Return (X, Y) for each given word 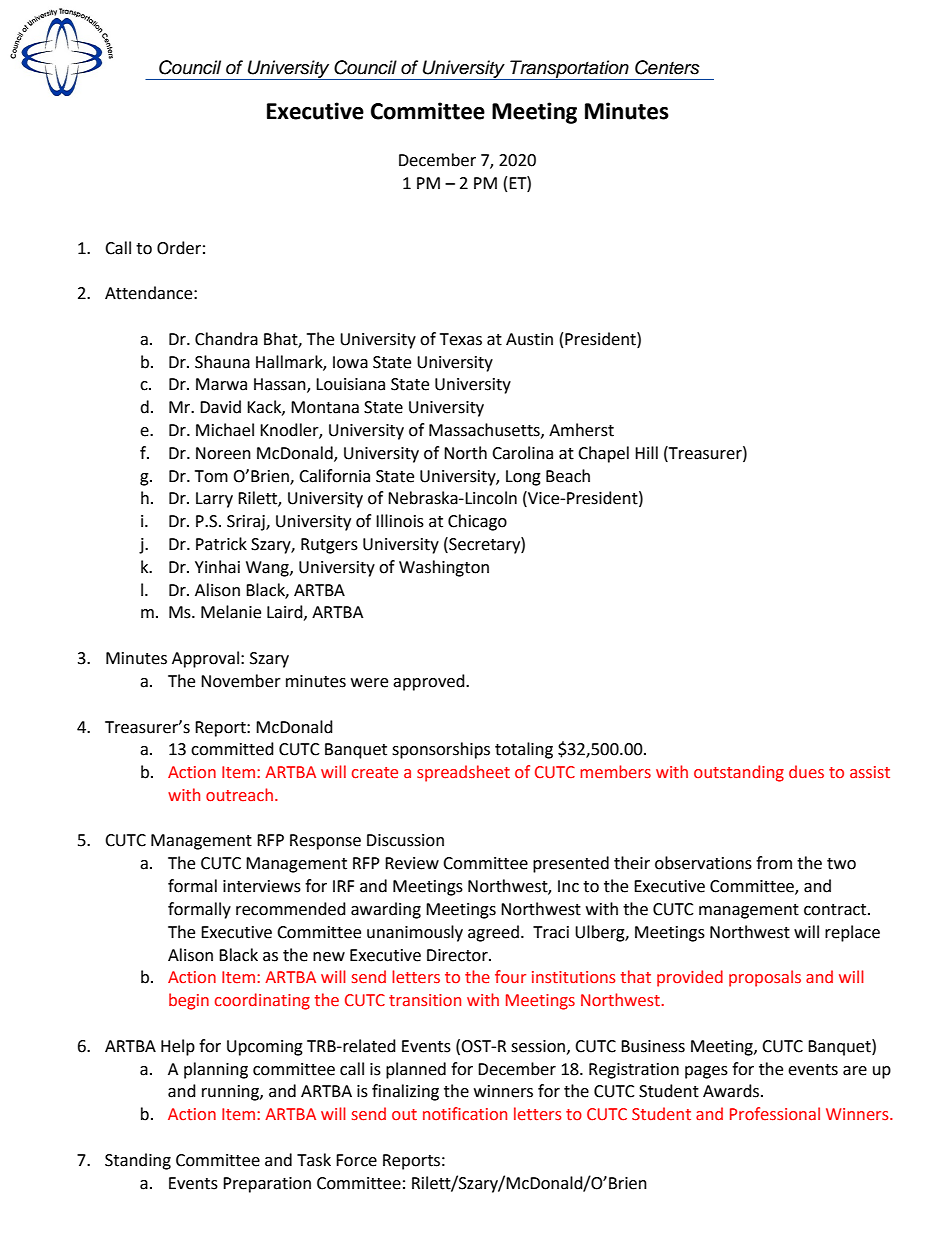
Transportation (569, 70)
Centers (667, 67)
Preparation (267, 1185)
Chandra (226, 339)
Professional (775, 1114)
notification (465, 1114)
